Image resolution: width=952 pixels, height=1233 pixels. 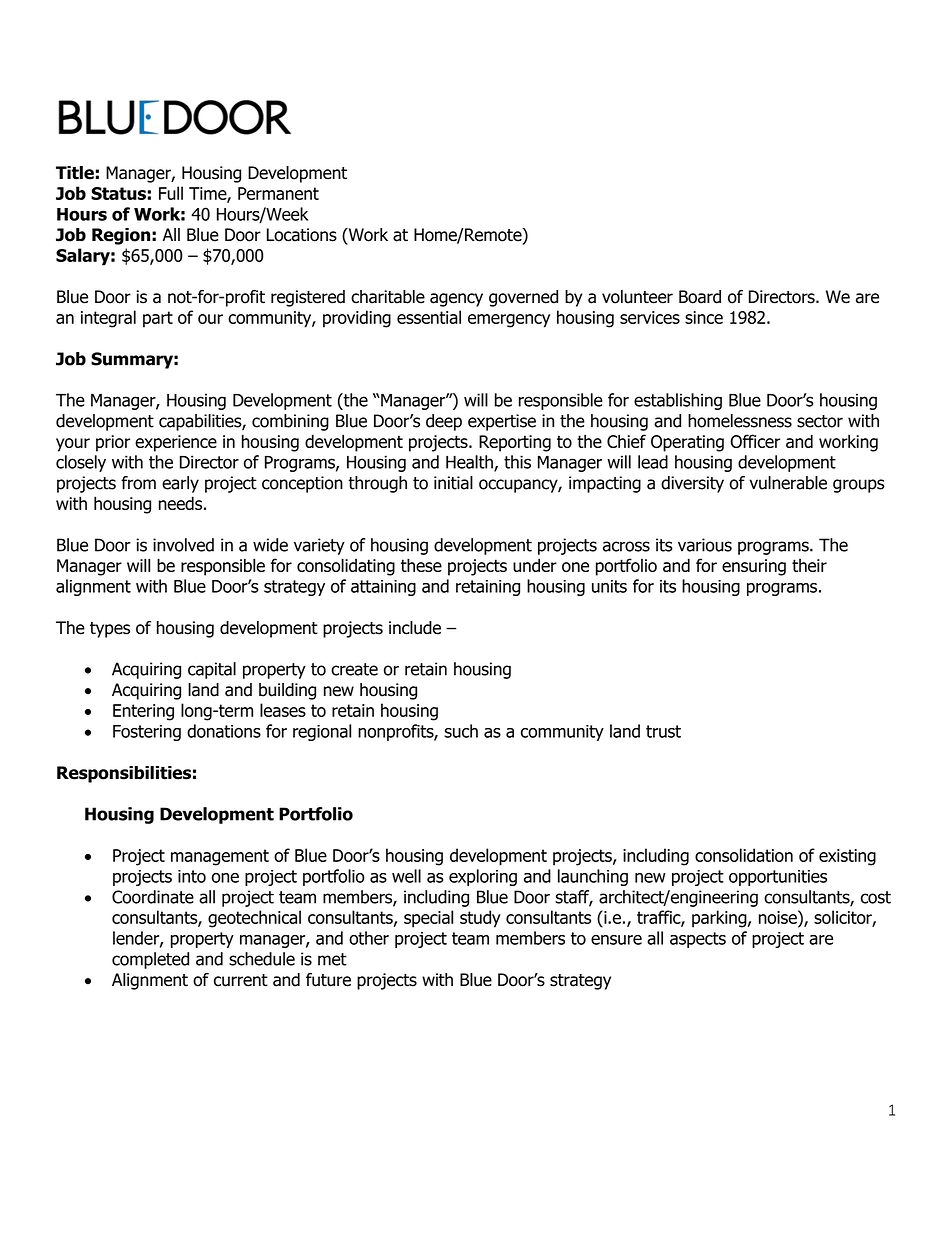 What do you see at coordinates (779, 917) in the screenshot?
I see `noise` at bounding box center [779, 917].
